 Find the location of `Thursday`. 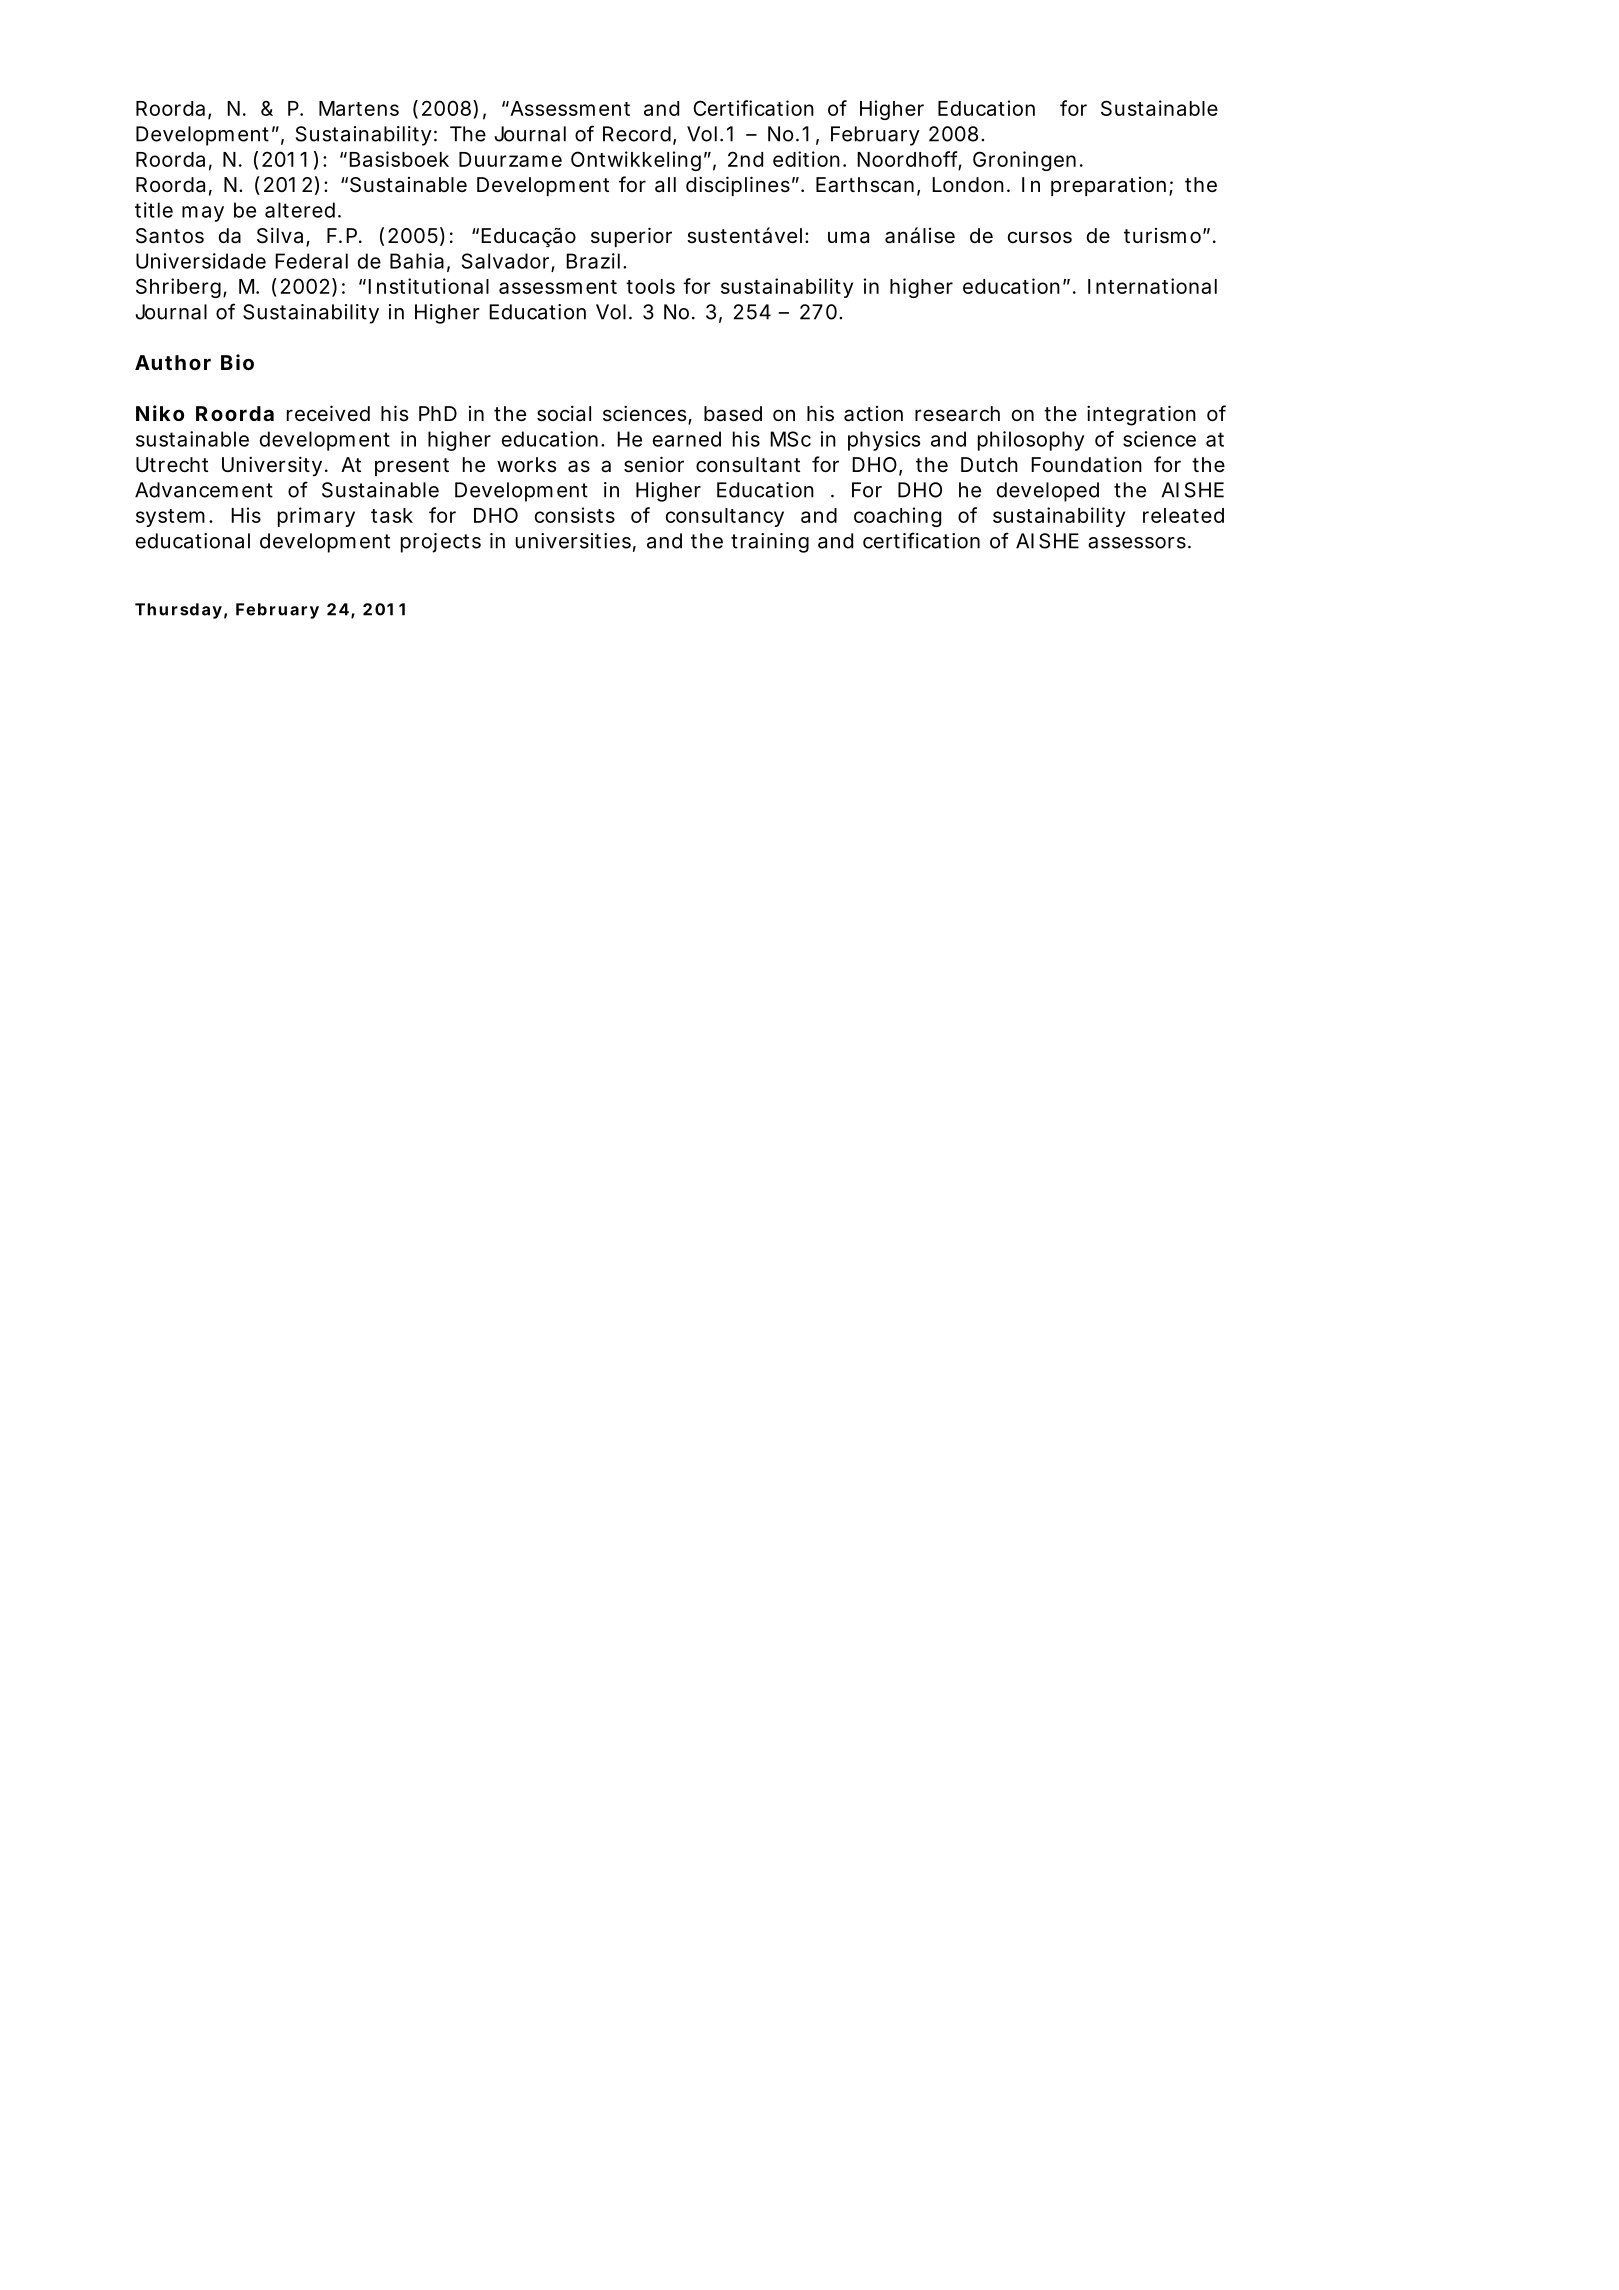

Thursday is located at coordinates (178, 611).
